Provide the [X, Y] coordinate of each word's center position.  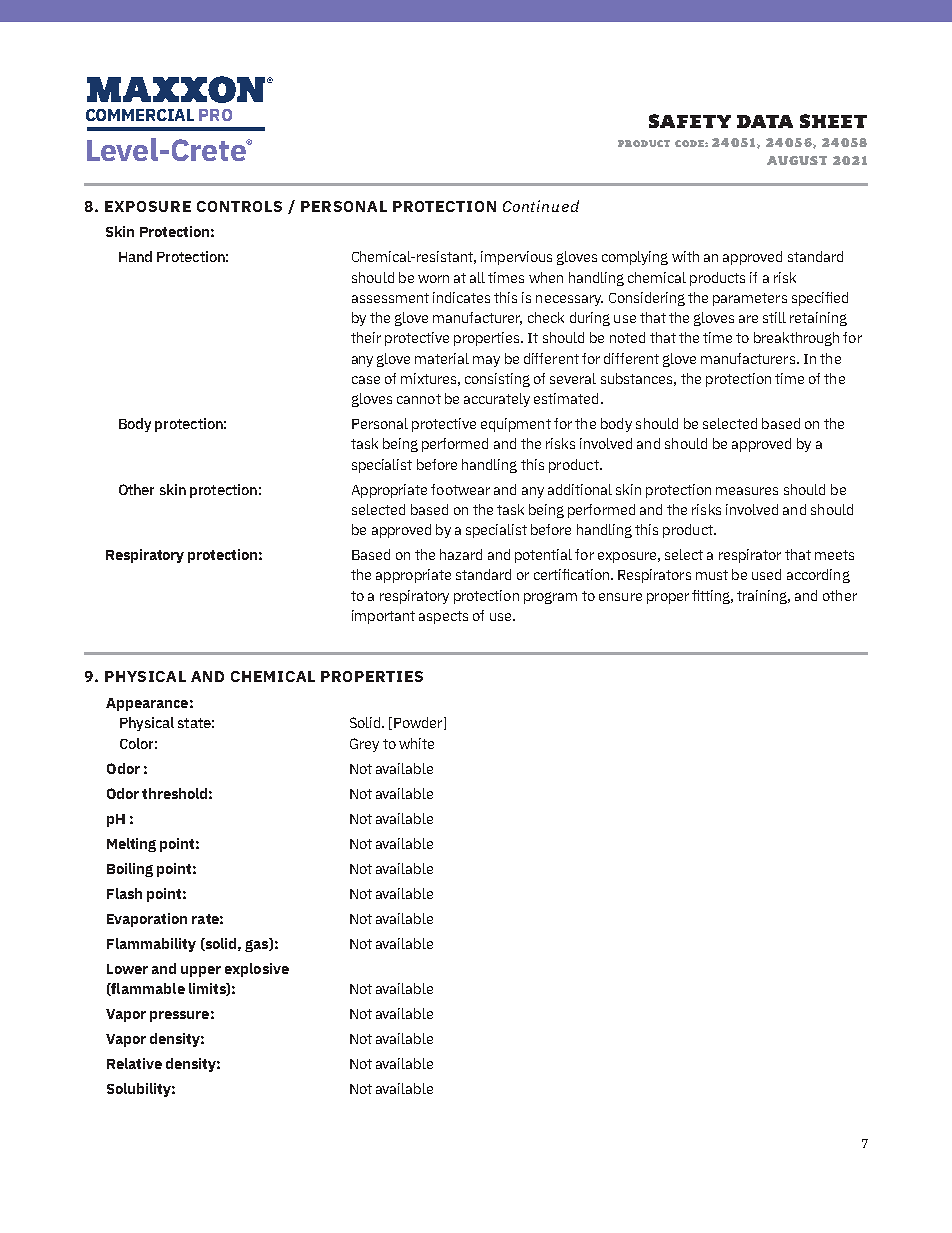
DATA [765, 121]
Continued [541, 206]
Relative [134, 1063]
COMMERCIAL [140, 115]
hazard [461, 554]
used [766, 574]
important [383, 617]
